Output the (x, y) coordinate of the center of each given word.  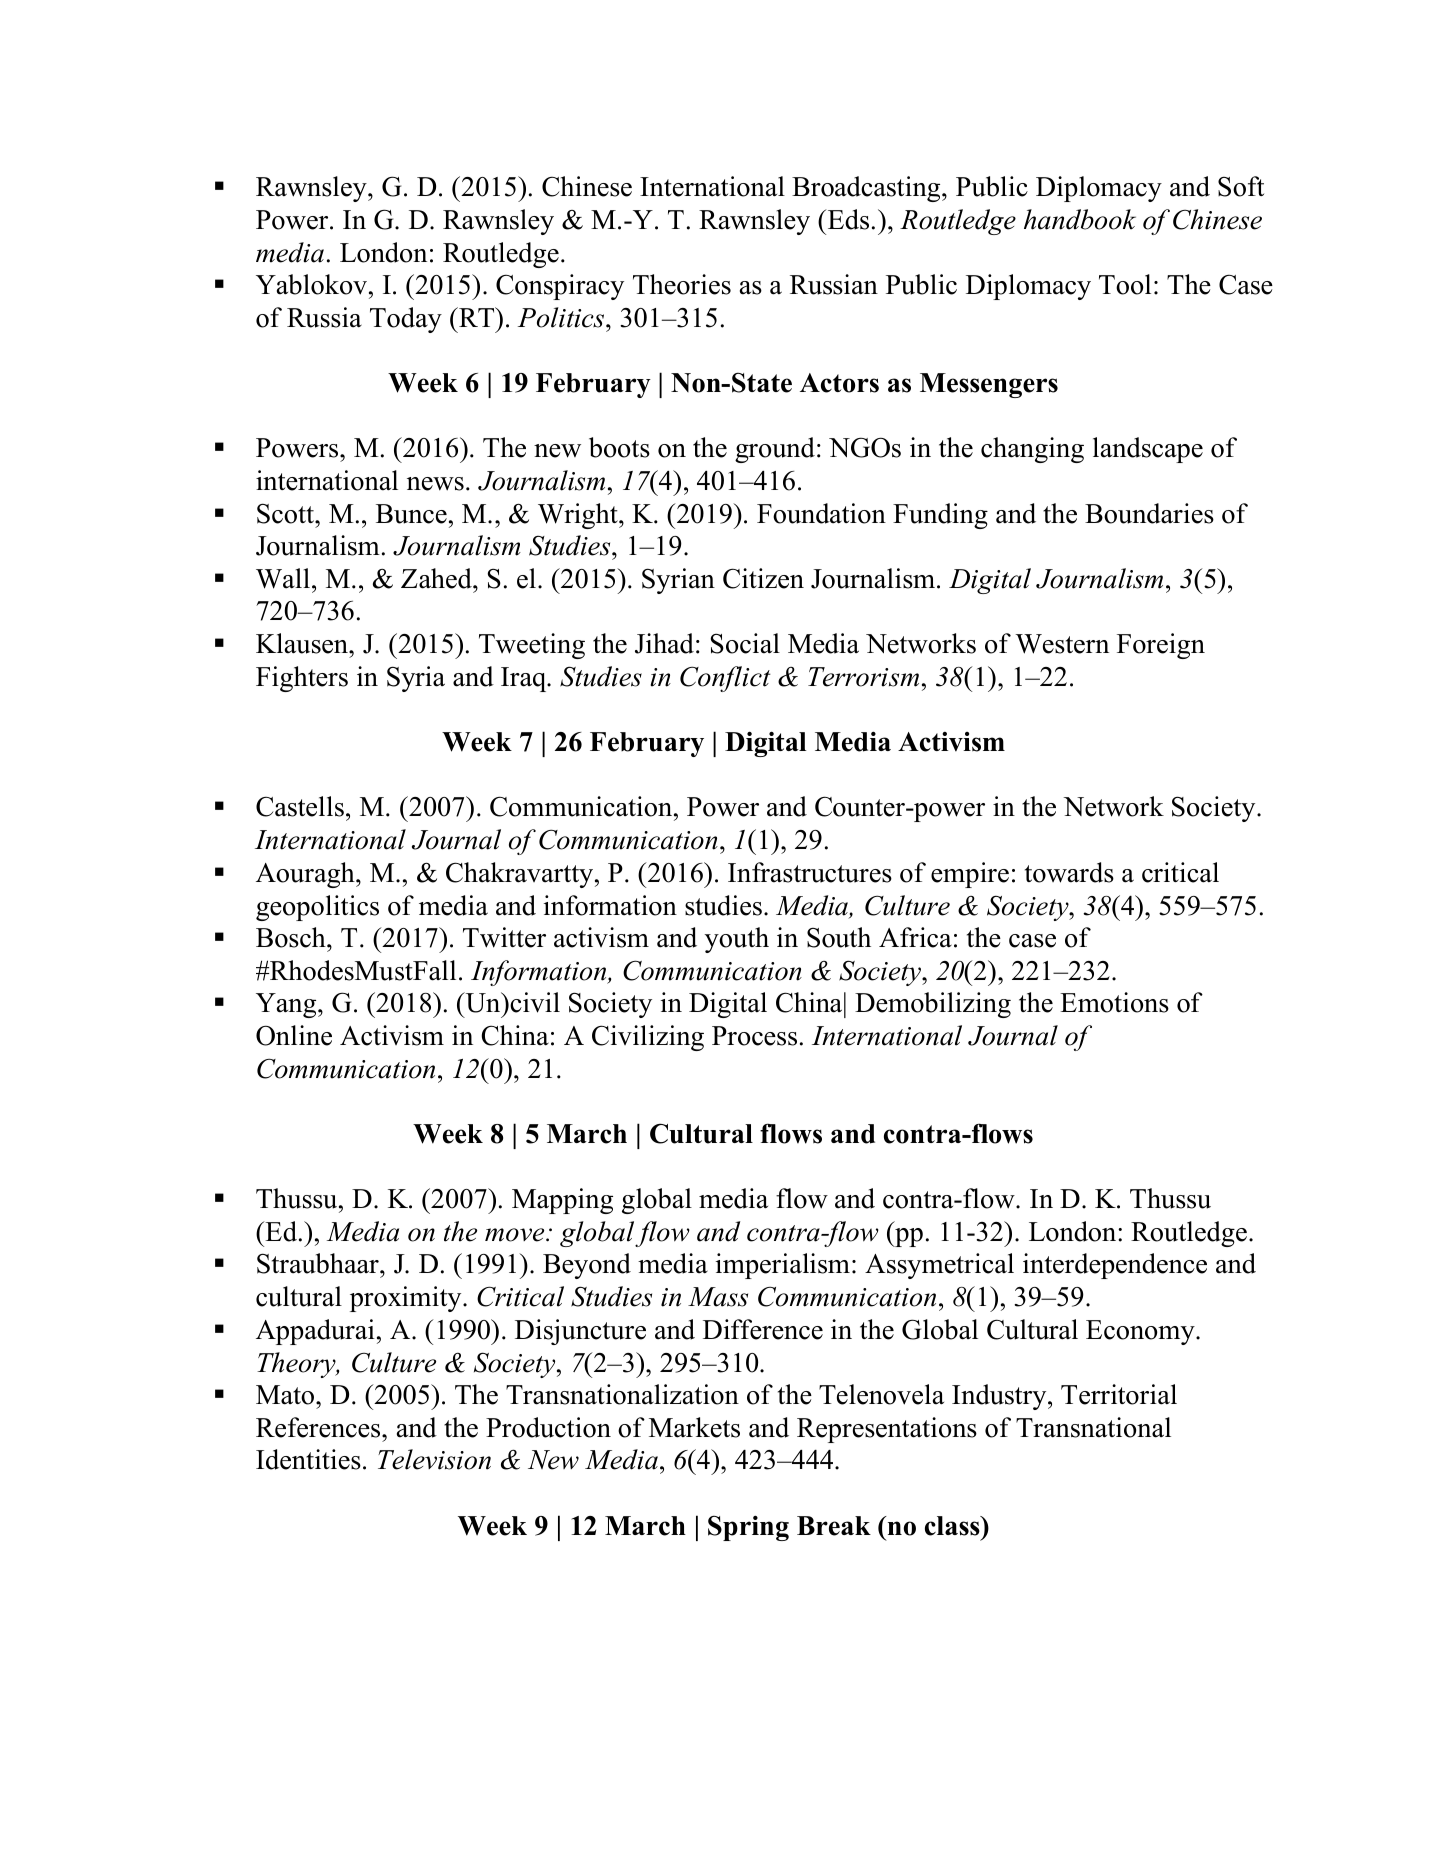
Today (406, 320)
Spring (748, 1528)
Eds (847, 219)
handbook (1080, 219)
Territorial (1119, 1394)
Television (434, 1459)
